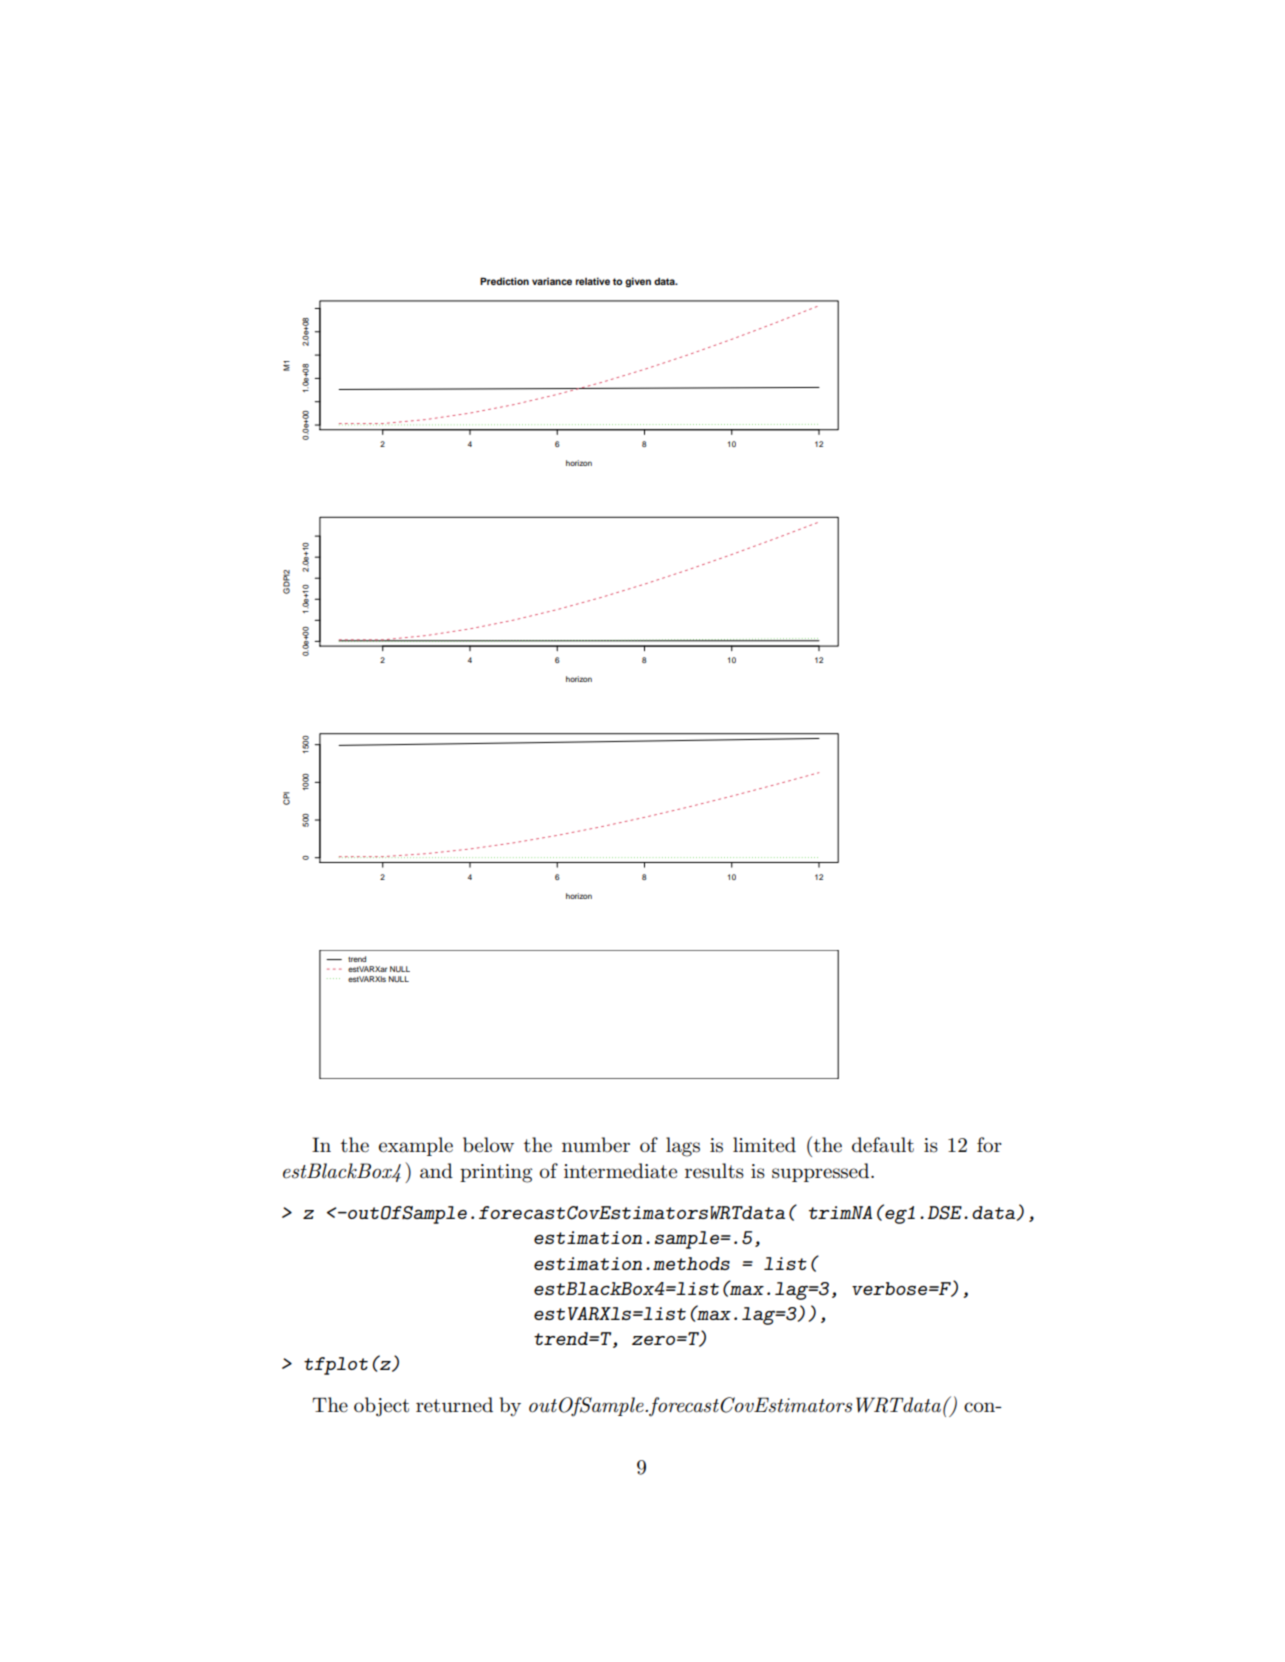  What do you see at coordinates (714, 1171) in the page?
I see `results` at bounding box center [714, 1171].
